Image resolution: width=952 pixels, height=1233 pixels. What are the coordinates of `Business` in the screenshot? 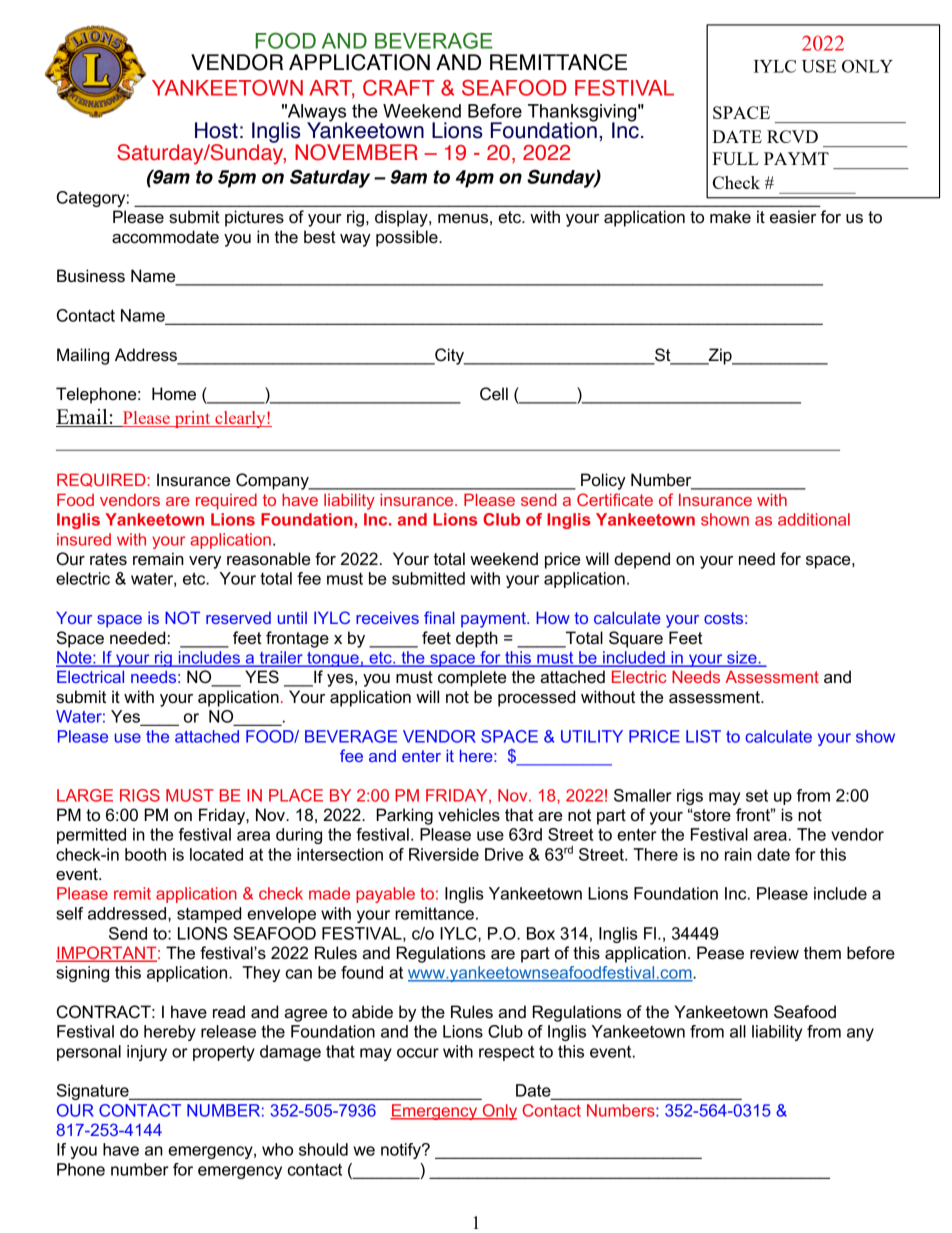 It's located at (91, 276).
